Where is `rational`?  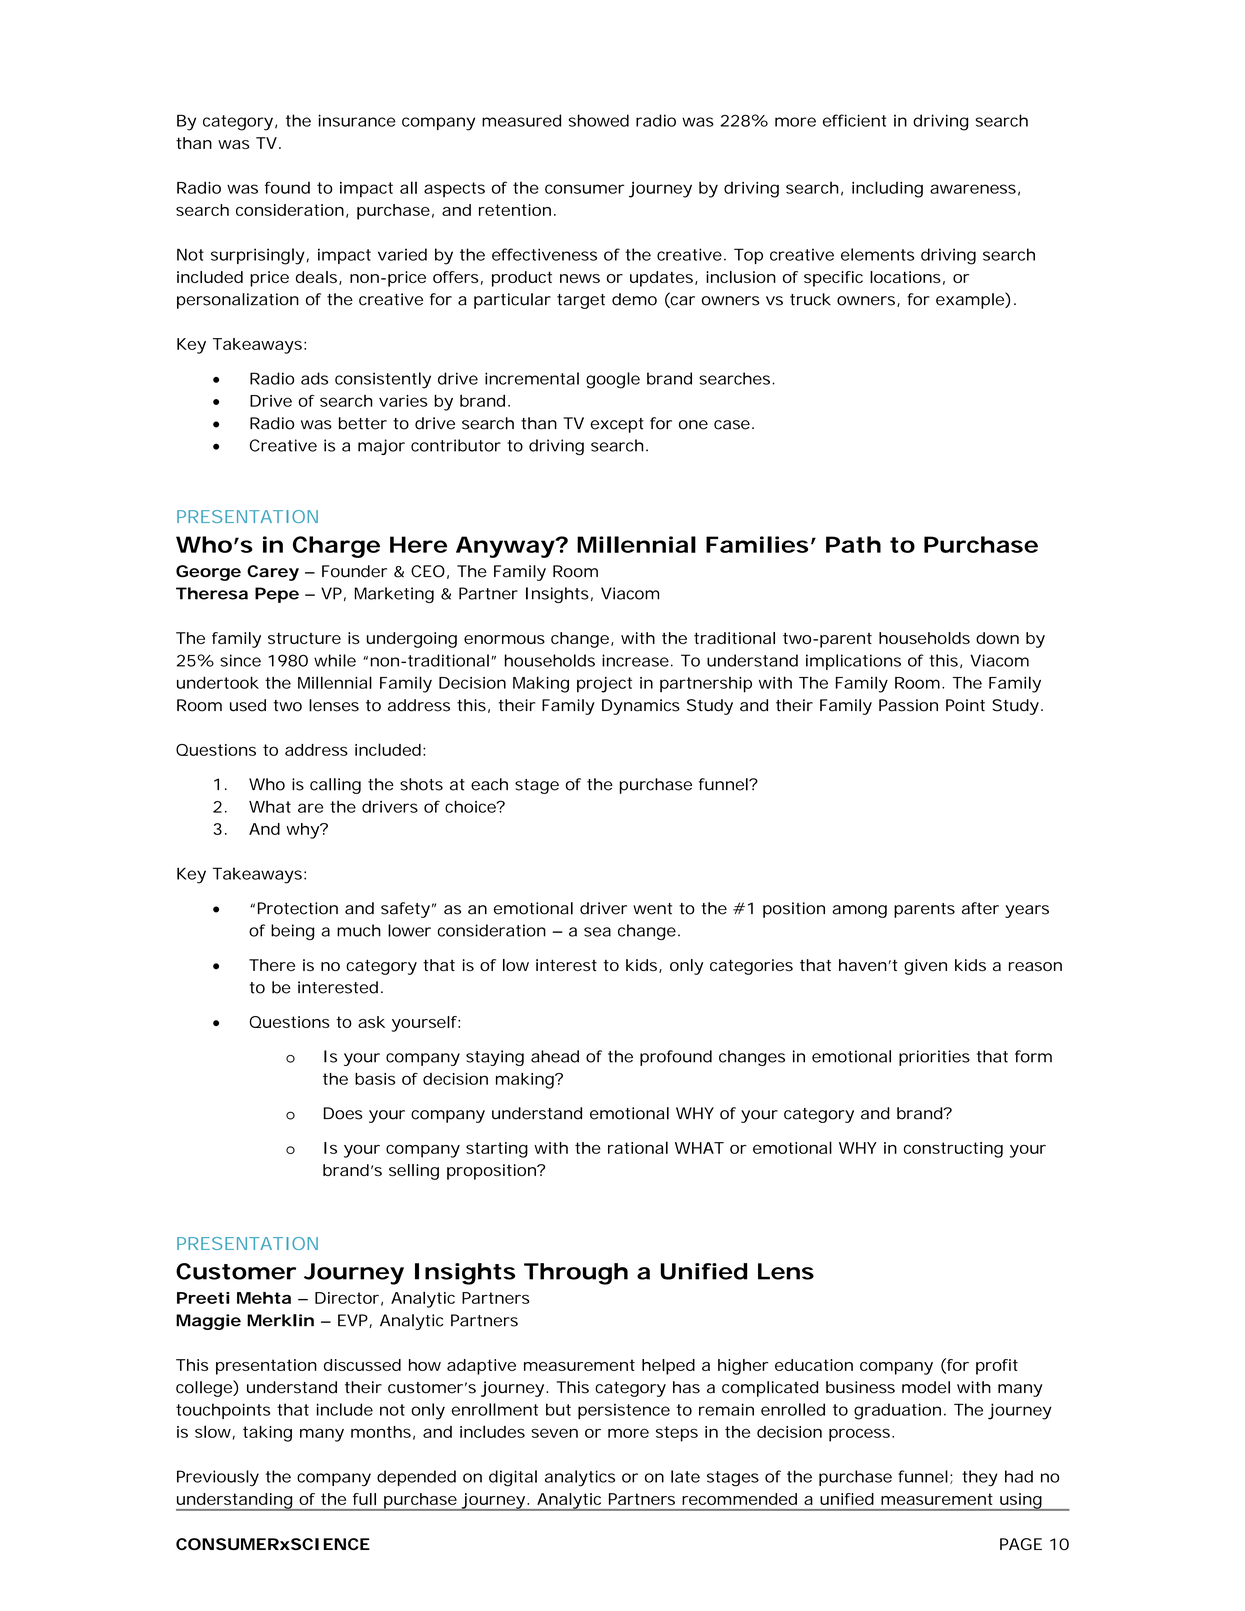 rational is located at coordinates (638, 1147).
